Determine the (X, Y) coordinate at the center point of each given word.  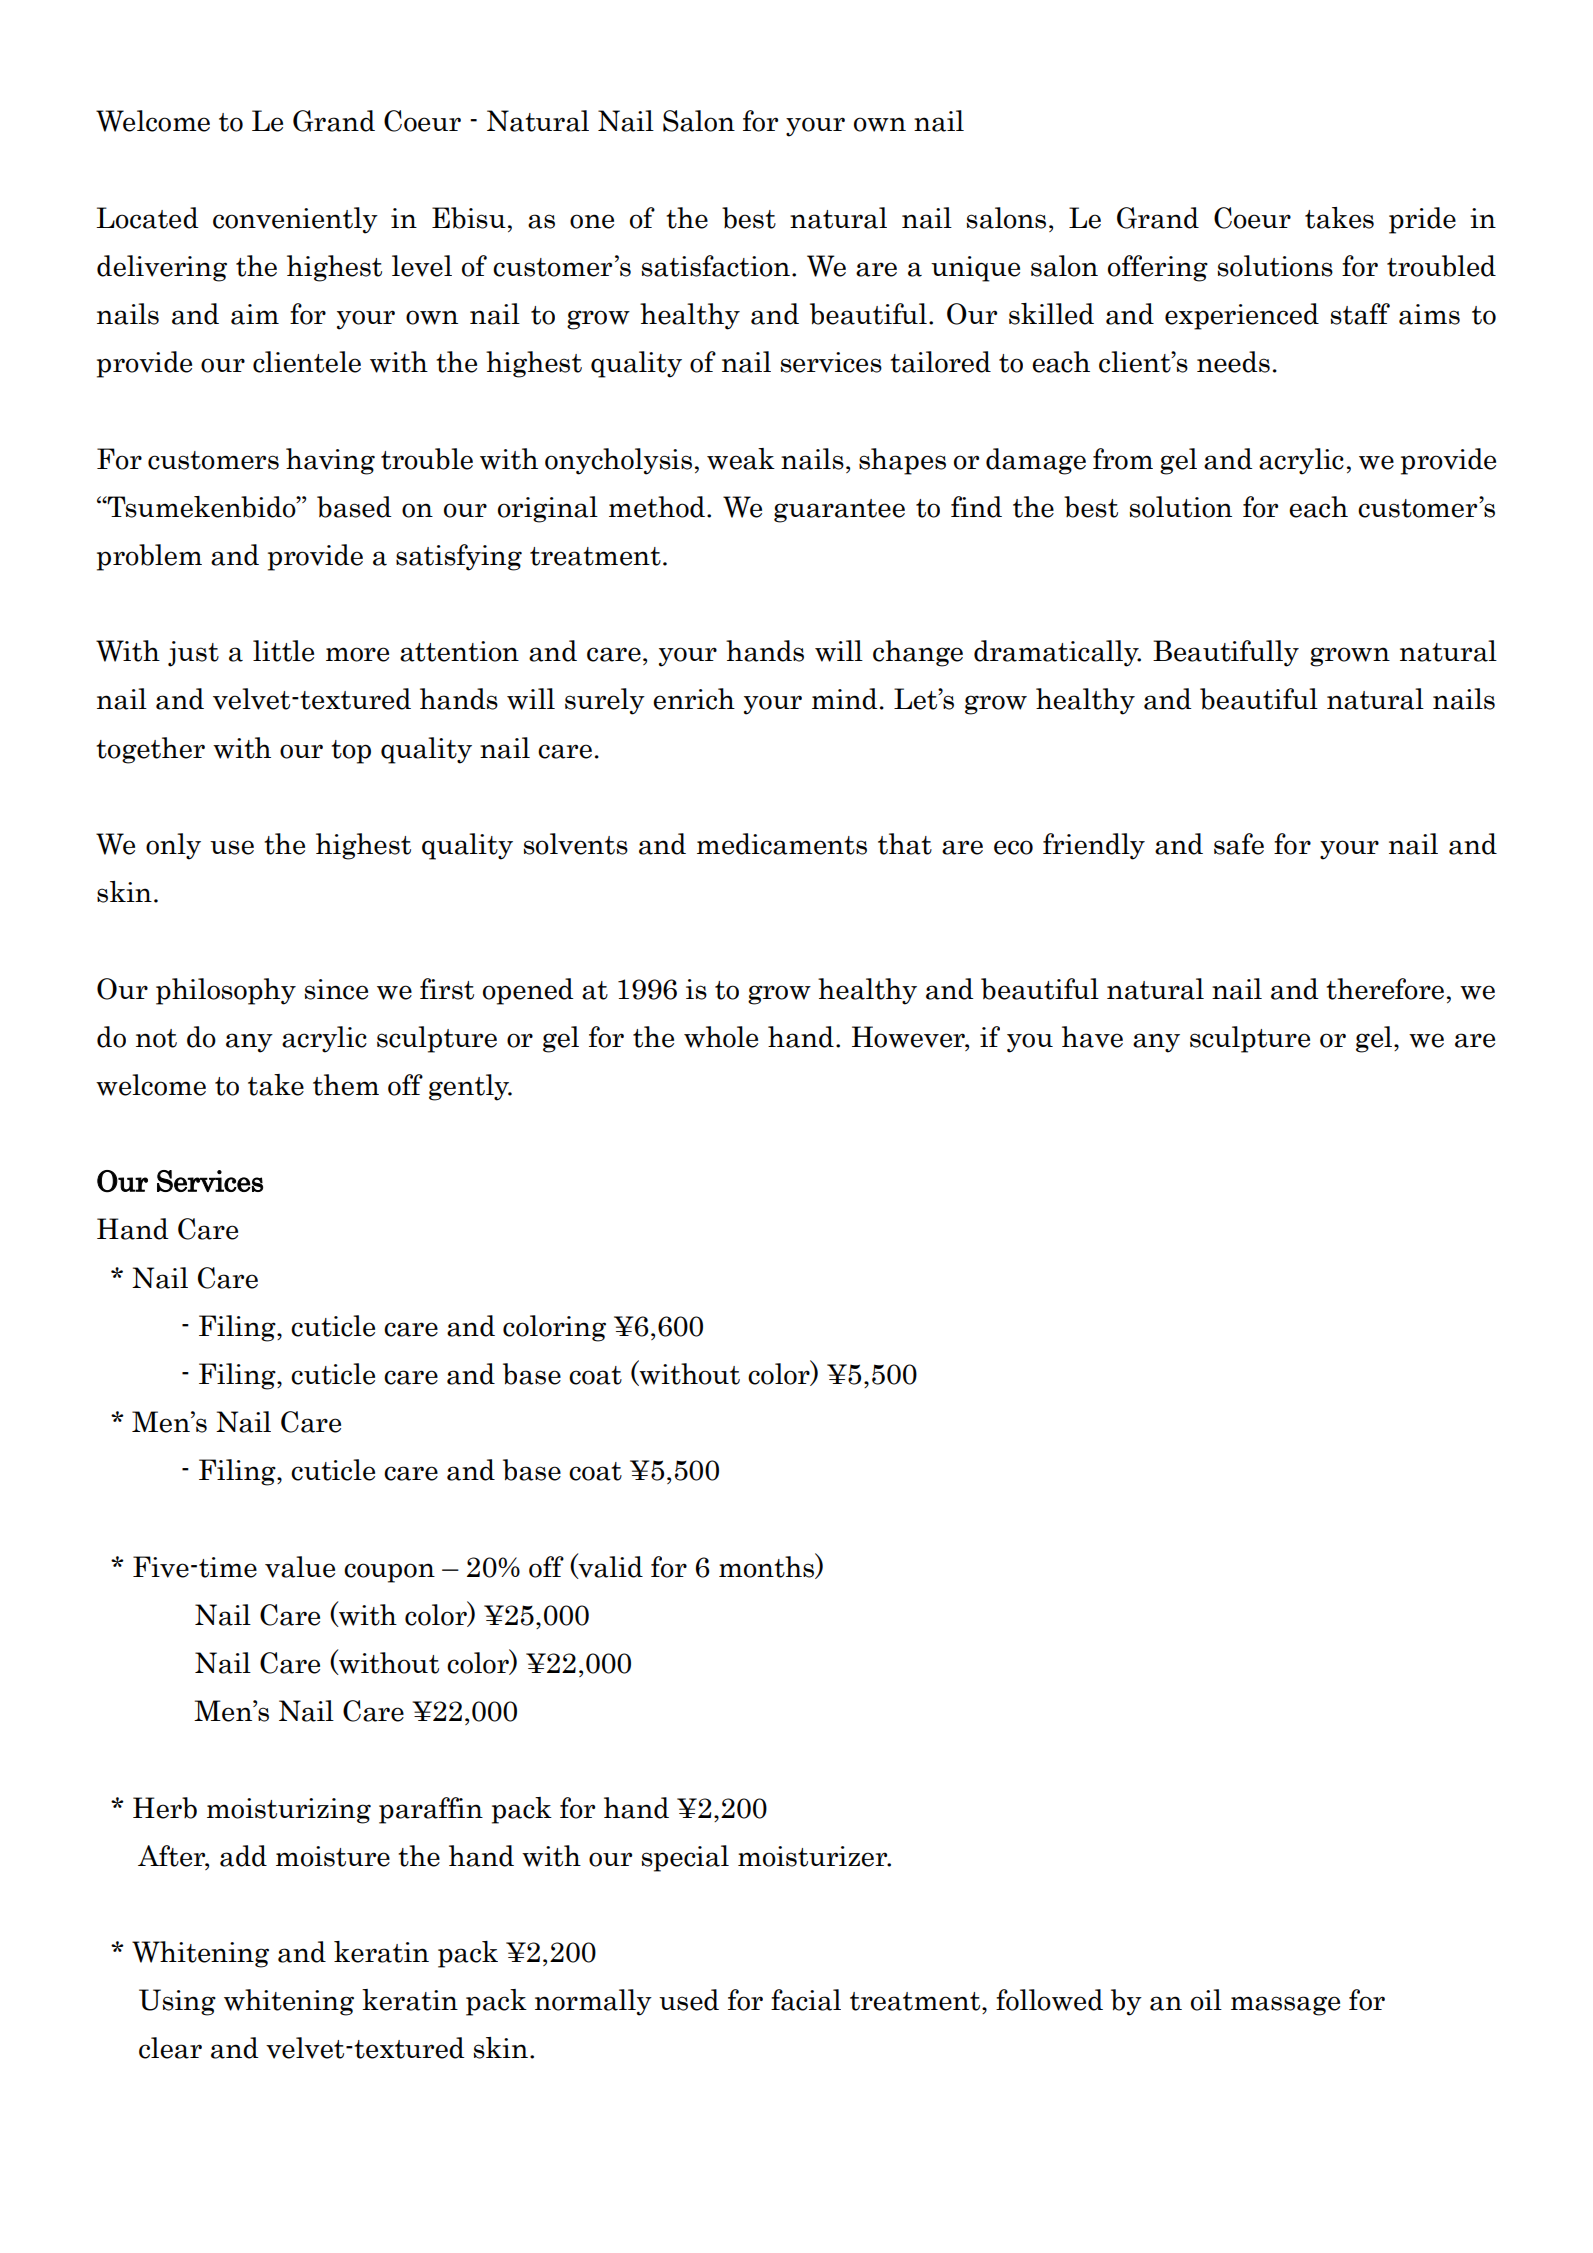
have (1092, 1037)
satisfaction (716, 266)
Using (177, 2002)
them (346, 1085)
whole (721, 1037)
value (300, 1567)
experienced (1242, 316)
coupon (389, 1573)
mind (844, 699)
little (283, 651)
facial (806, 2000)
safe (1239, 844)
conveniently (295, 220)
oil (1206, 2000)
